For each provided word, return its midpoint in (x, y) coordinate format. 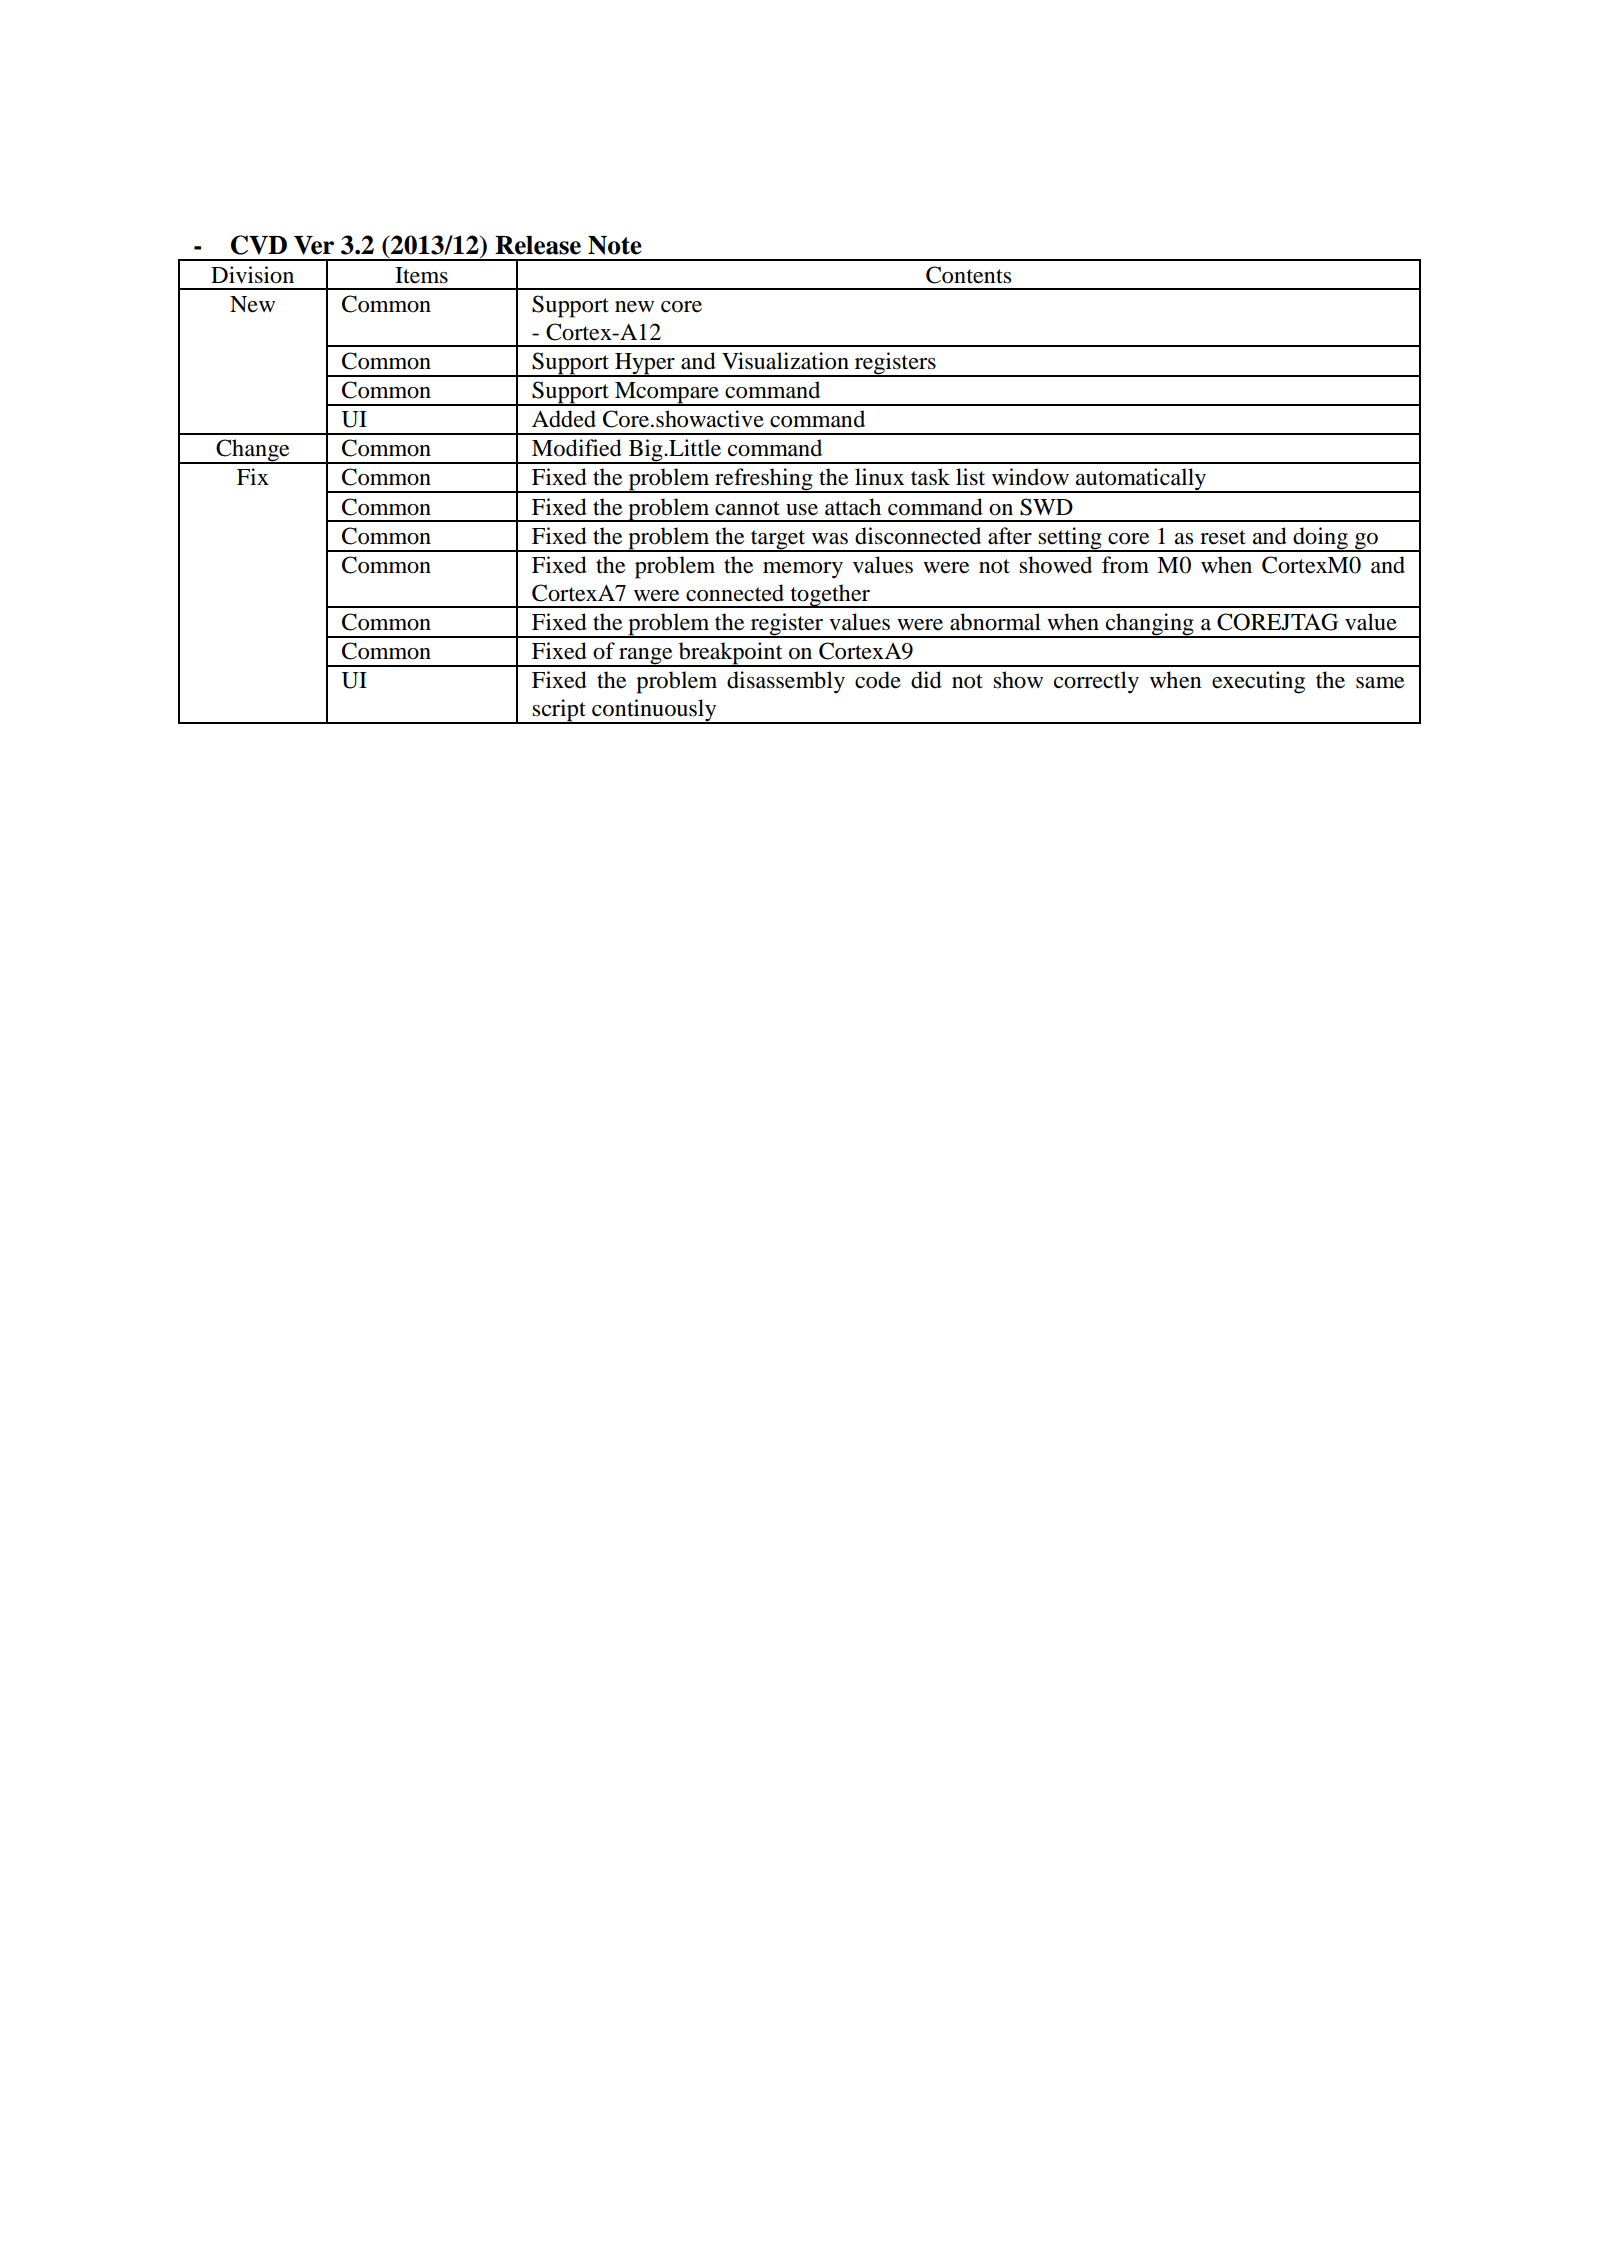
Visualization (785, 361)
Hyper (645, 365)
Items (421, 275)
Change (253, 451)
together (830, 596)
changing (1150, 625)
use (802, 510)
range (646, 657)
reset (1223, 537)
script (559, 711)
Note (615, 245)
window (1030, 477)
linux (879, 476)
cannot (747, 508)
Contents (968, 275)
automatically (1141, 480)
